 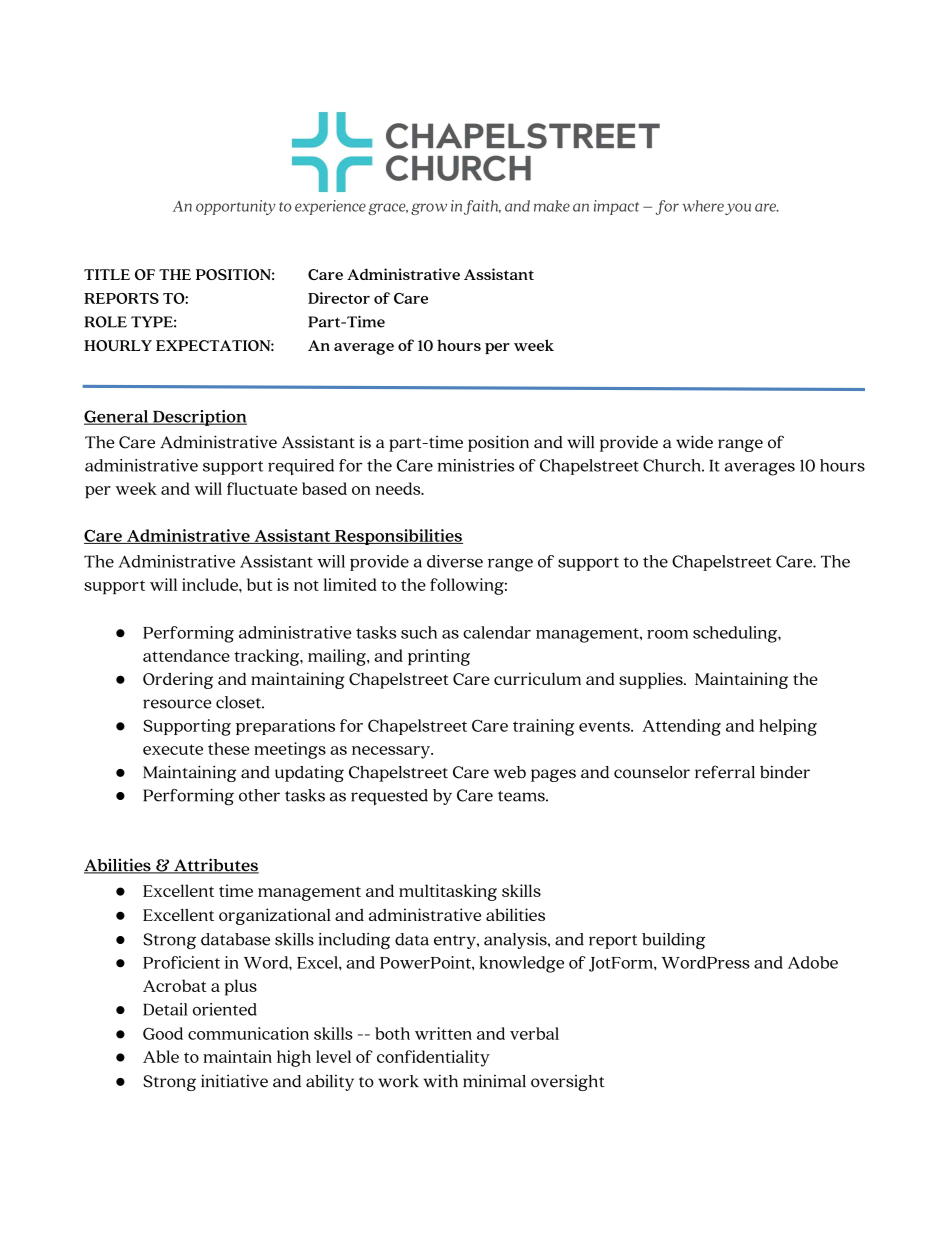 I want to click on Description, so click(x=199, y=418).
